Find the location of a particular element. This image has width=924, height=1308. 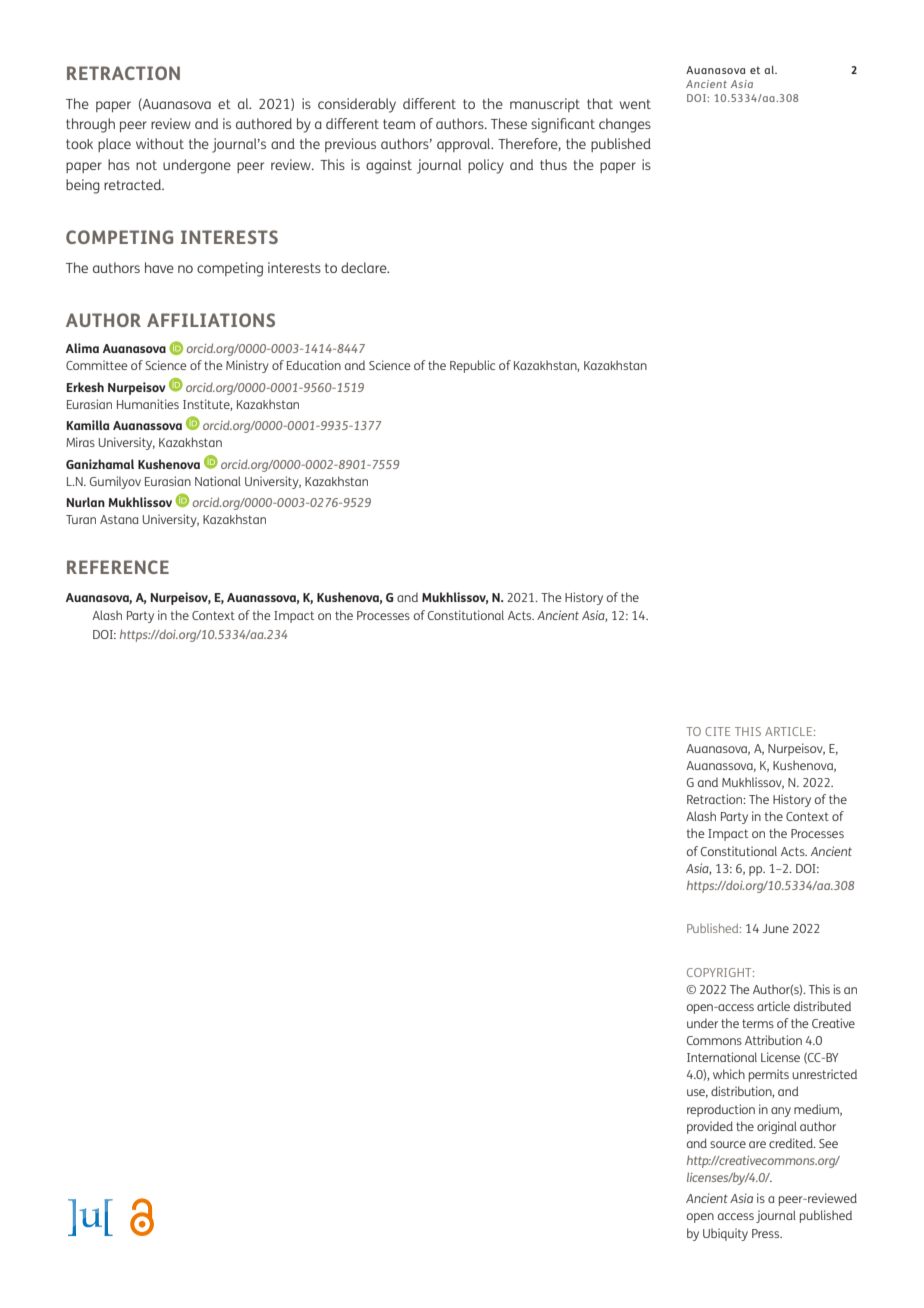

provided is located at coordinates (710, 1127).
